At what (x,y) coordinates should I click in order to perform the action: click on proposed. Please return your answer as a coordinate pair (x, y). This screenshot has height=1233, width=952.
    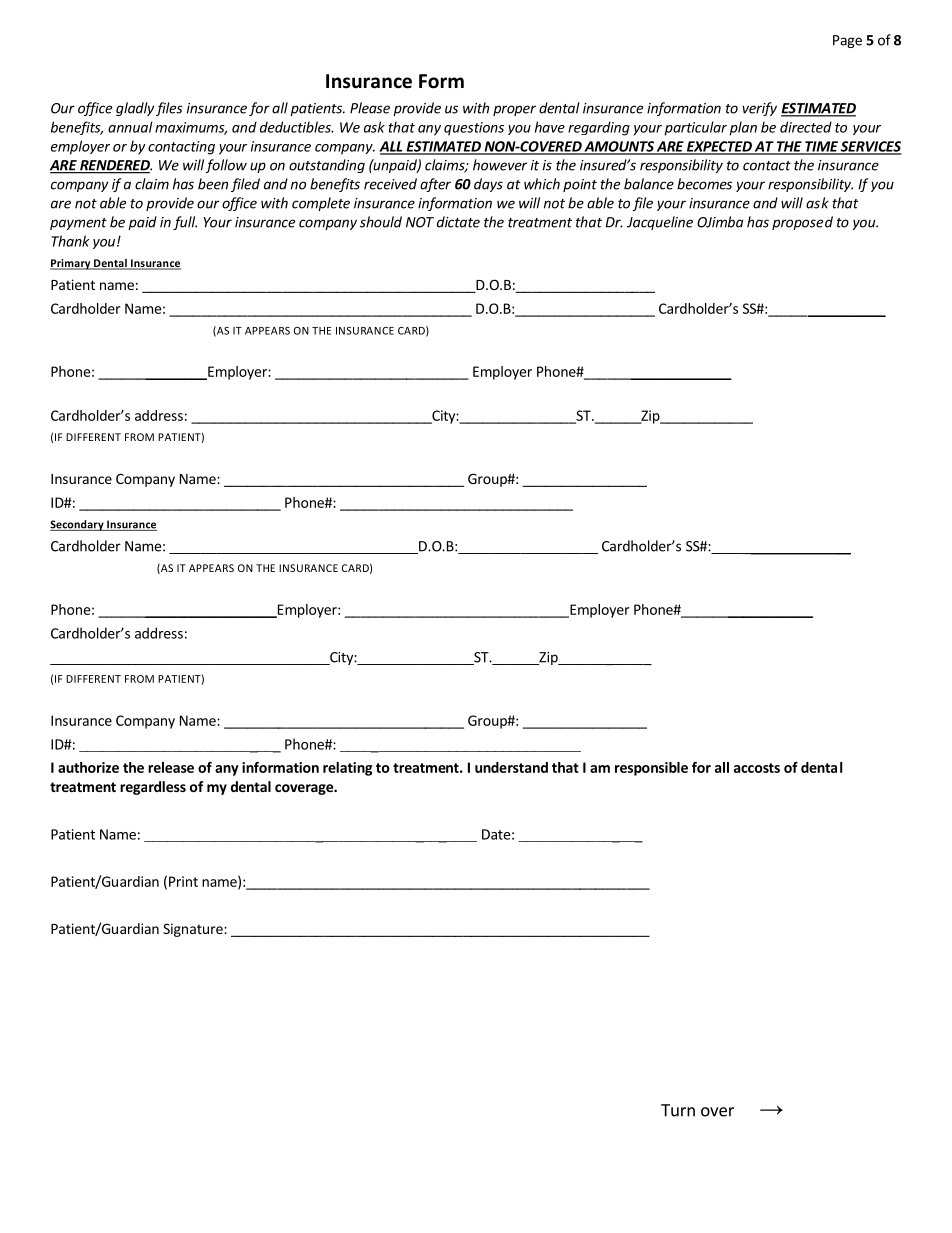
    Looking at the image, I should click on (802, 223).
